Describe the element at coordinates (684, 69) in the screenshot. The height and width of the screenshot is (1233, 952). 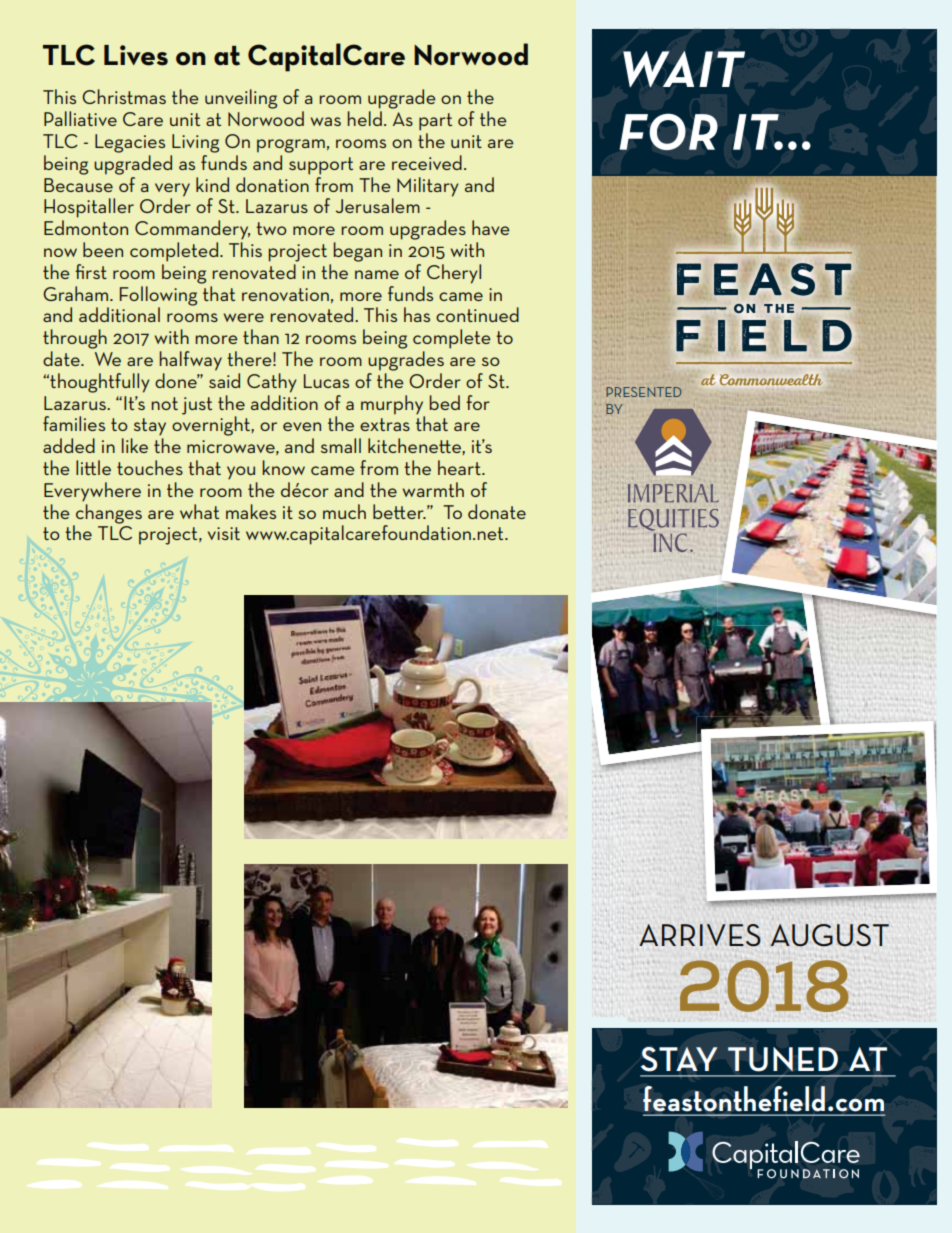
I see `WAIT` at that location.
